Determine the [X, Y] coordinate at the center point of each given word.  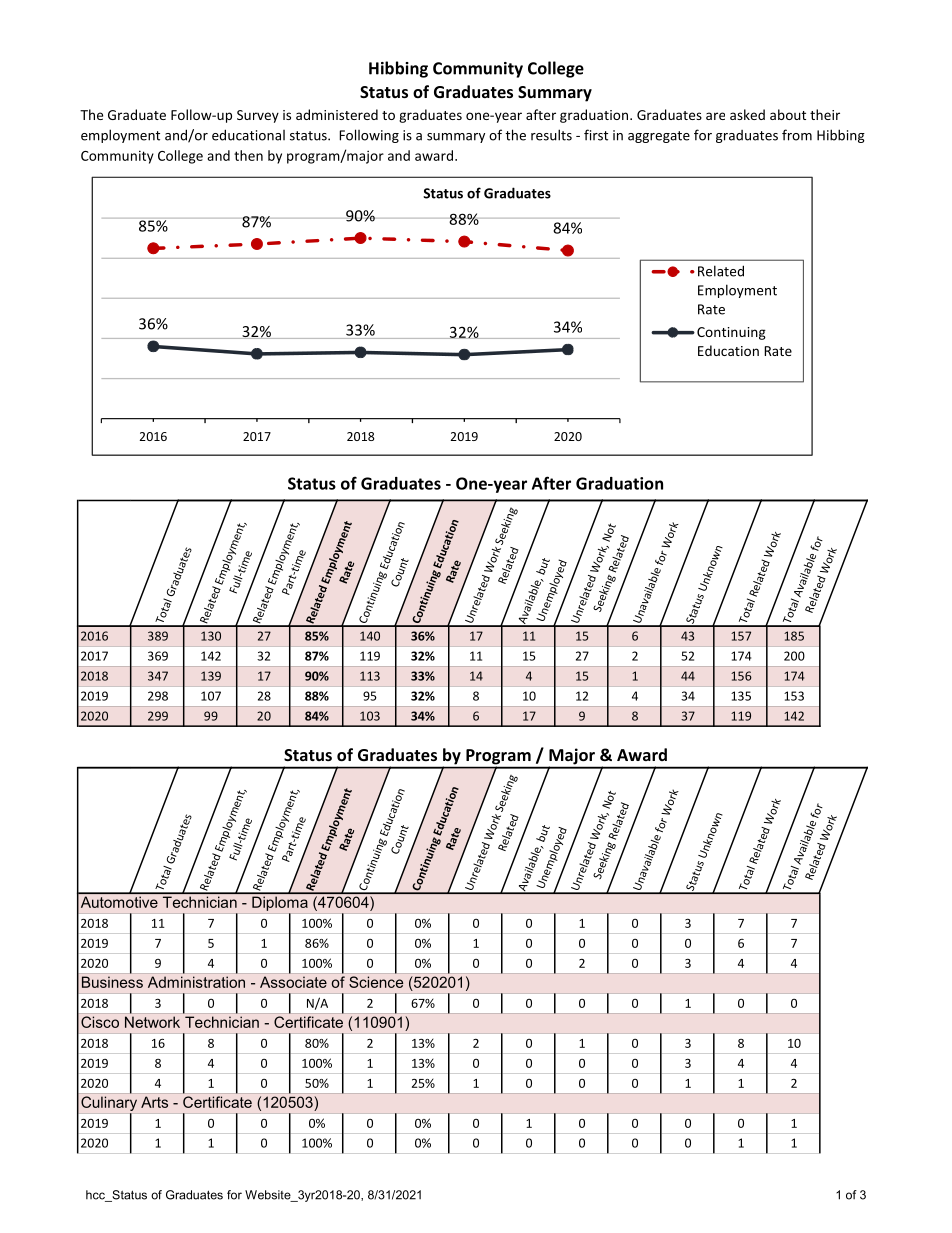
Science [376, 982]
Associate [293, 982]
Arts [154, 1102]
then [248, 155]
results [551, 135]
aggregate [659, 137]
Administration [196, 982]
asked [747, 114]
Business [112, 982]
